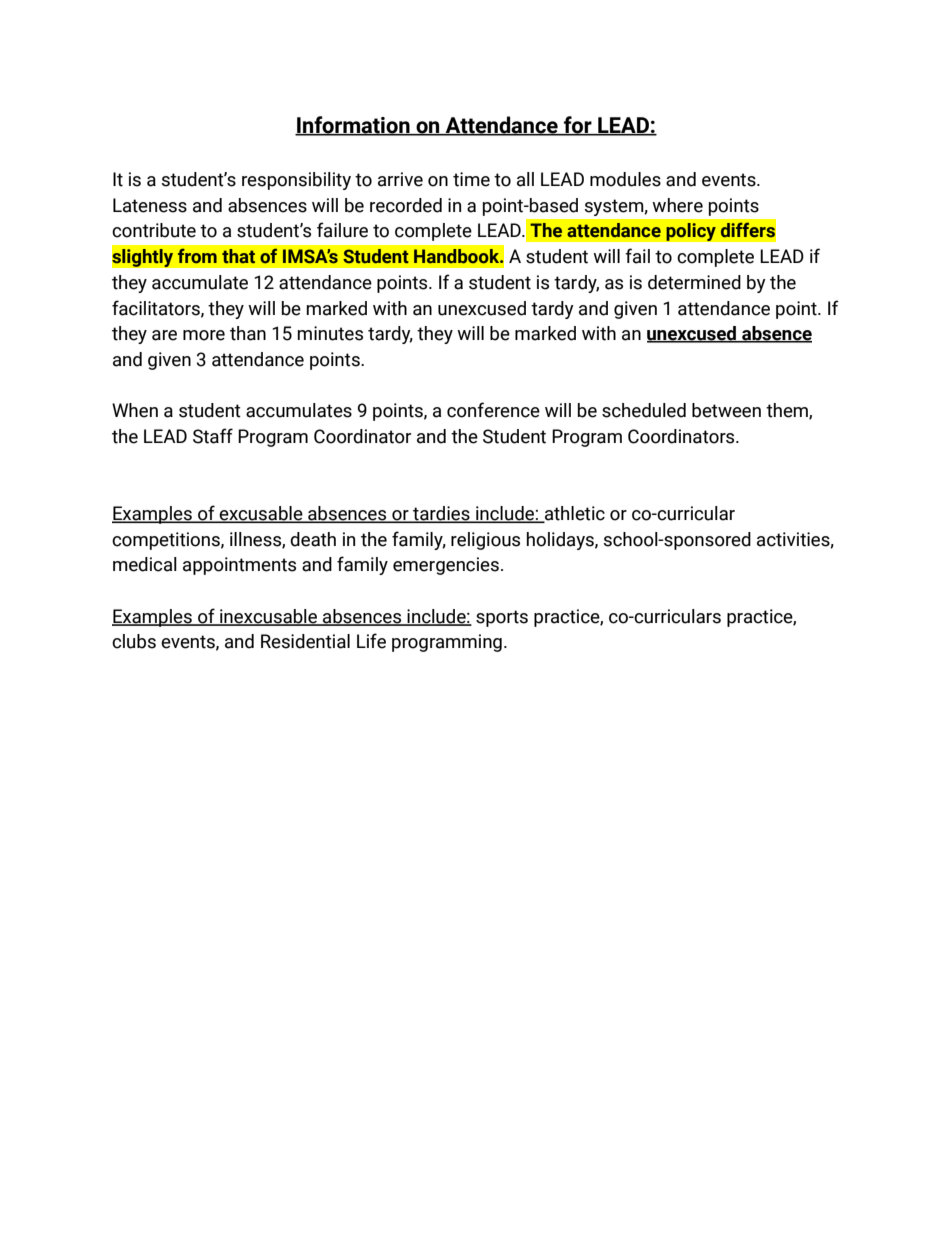 The width and height of the document is (952, 1233). What do you see at coordinates (502, 618) in the document?
I see `sports` at bounding box center [502, 618].
